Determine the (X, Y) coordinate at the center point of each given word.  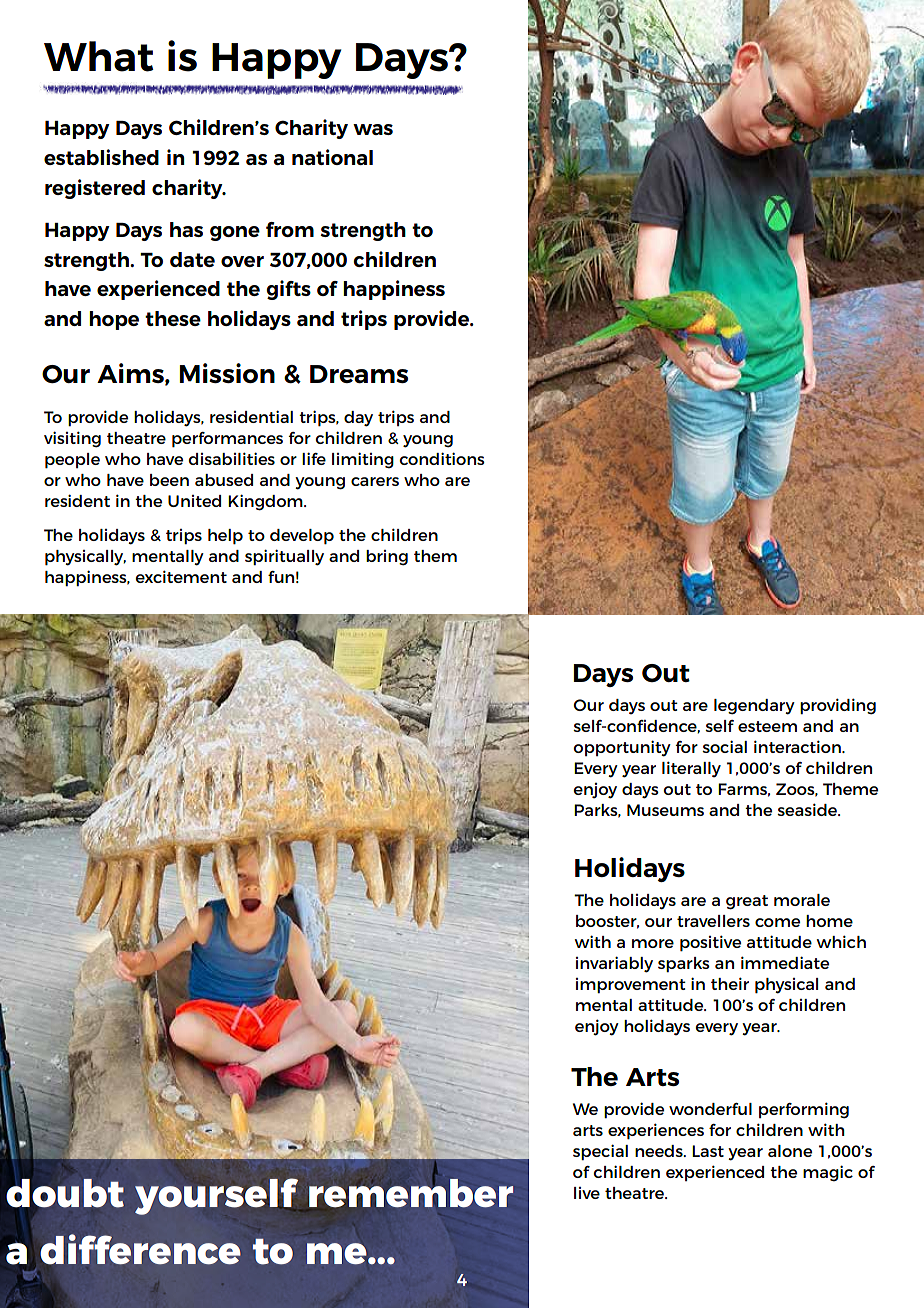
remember (411, 1193)
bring (387, 558)
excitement (181, 576)
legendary (754, 707)
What (99, 56)
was (373, 129)
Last (708, 1151)
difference (141, 1249)
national (332, 157)
